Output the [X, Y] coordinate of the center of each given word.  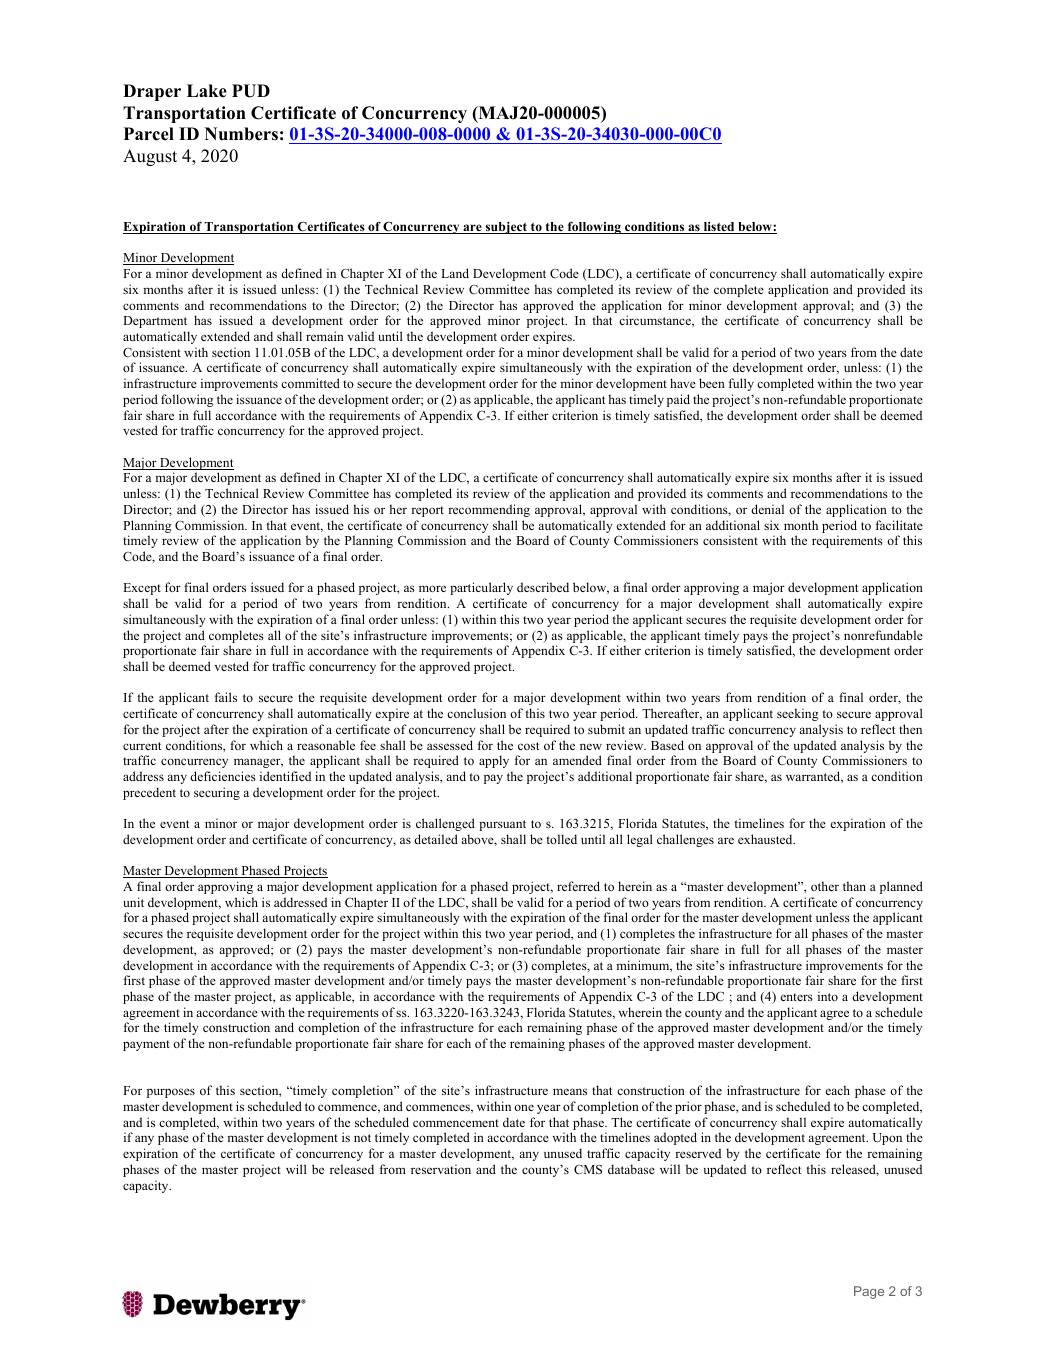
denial [767, 509]
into [828, 996]
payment [146, 1045]
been [712, 383]
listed [719, 228]
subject [506, 228]
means [570, 1091]
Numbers [241, 134]
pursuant [502, 825]
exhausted [766, 839]
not [362, 1138]
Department [155, 322]
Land [455, 273]
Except [142, 589]
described [543, 587]
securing [217, 793]
